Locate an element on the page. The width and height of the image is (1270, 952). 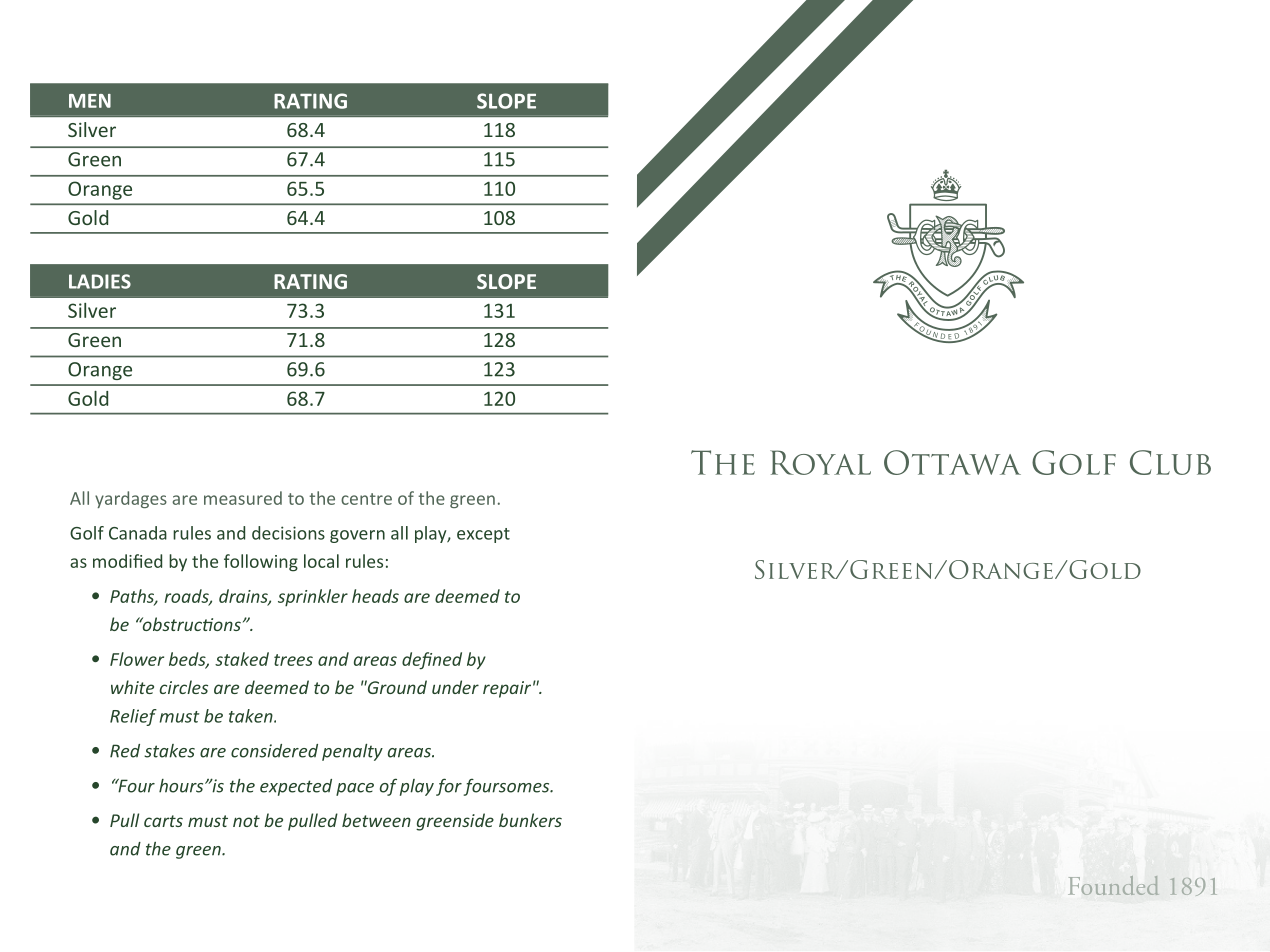
except is located at coordinates (483, 535).
